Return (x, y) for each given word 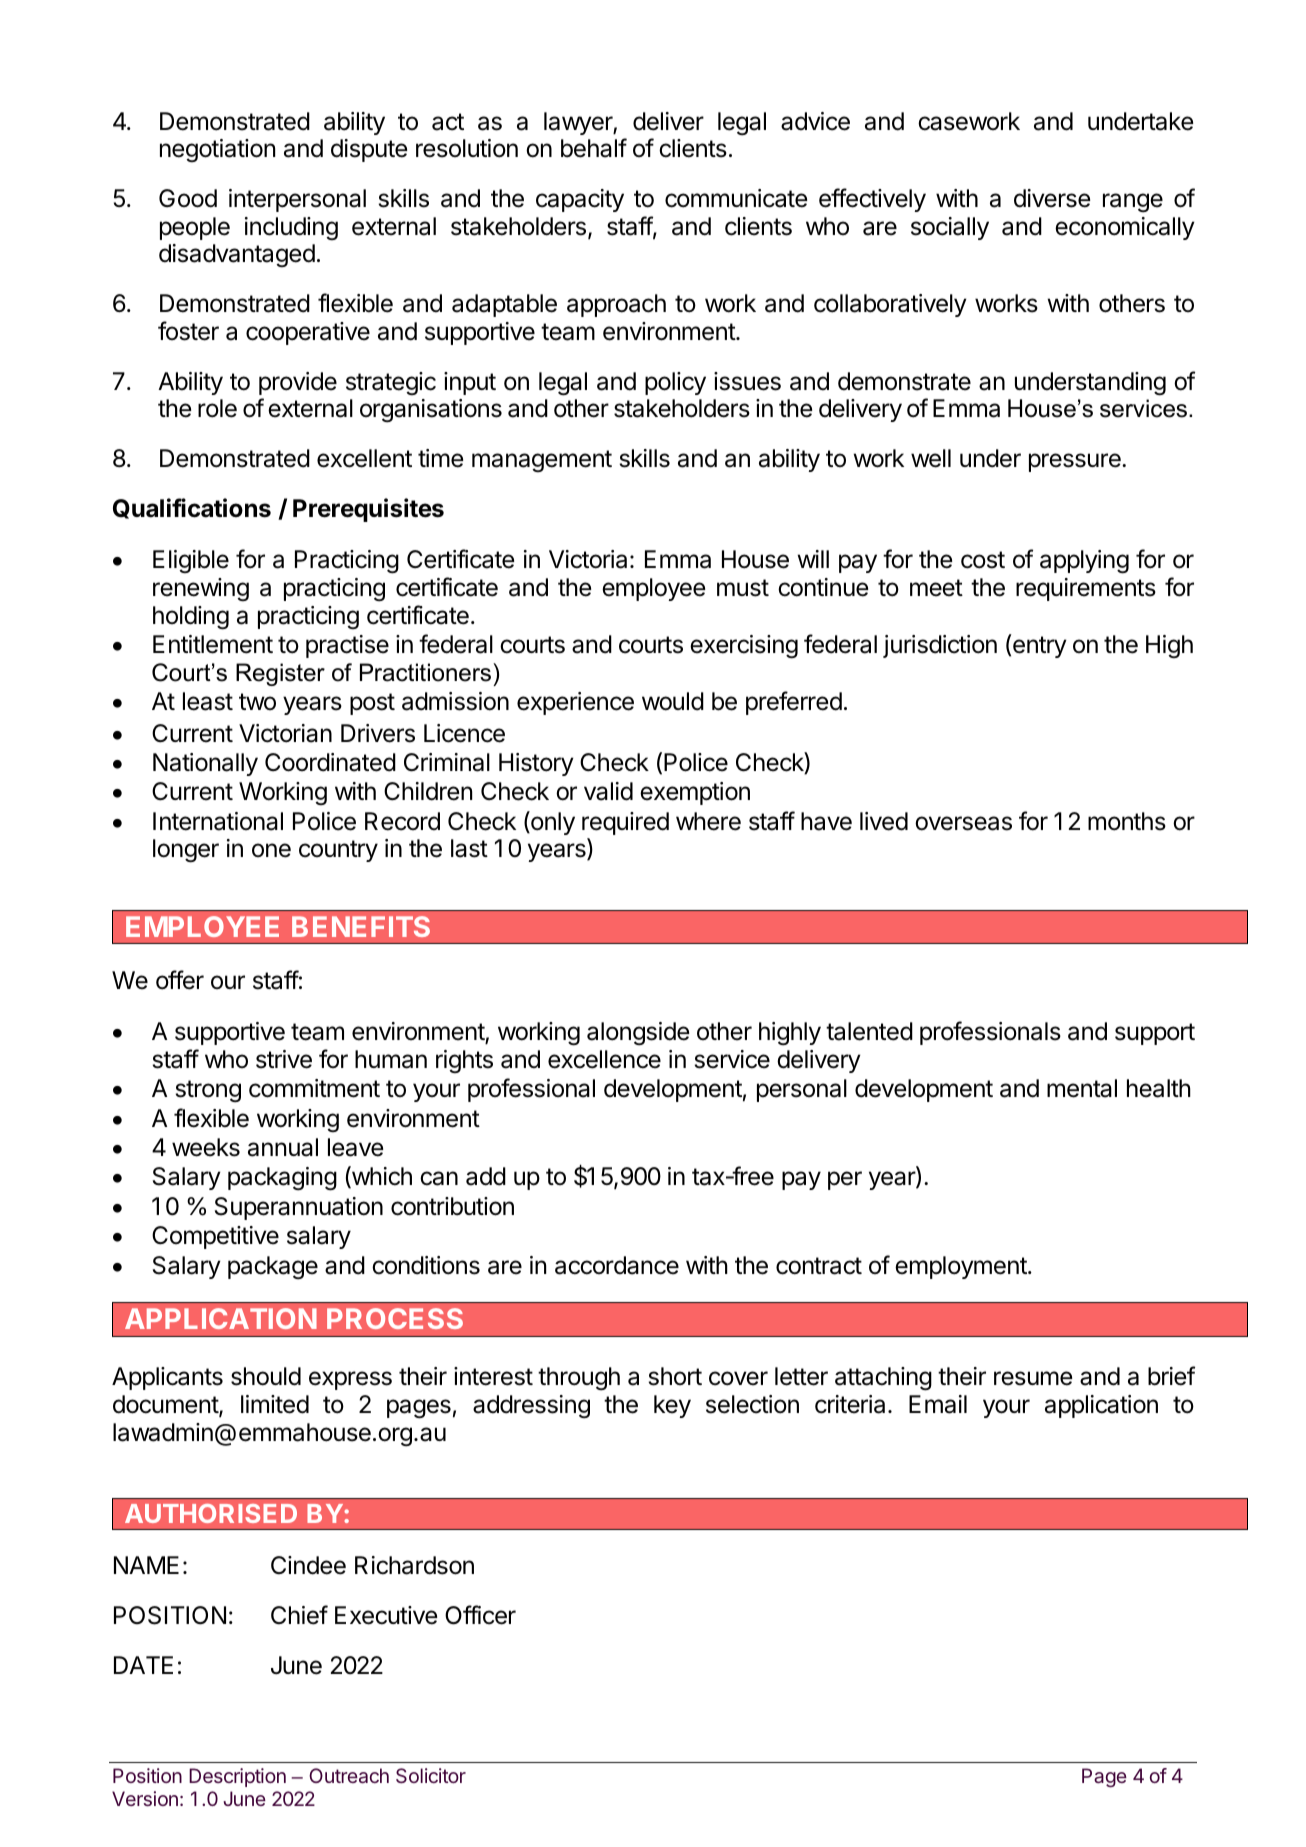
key (672, 1406)
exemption (695, 793)
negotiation (217, 150)
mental (1082, 1088)
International (218, 821)
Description (237, 1777)
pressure (1076, 462)
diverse (1052, 198)
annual (283, 1147)
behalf (594, 148)
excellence (604, 1059)
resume (1033, 1378)
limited (275, 1404)
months (1127, 821)
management (542, 461)
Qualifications (192, 508)
